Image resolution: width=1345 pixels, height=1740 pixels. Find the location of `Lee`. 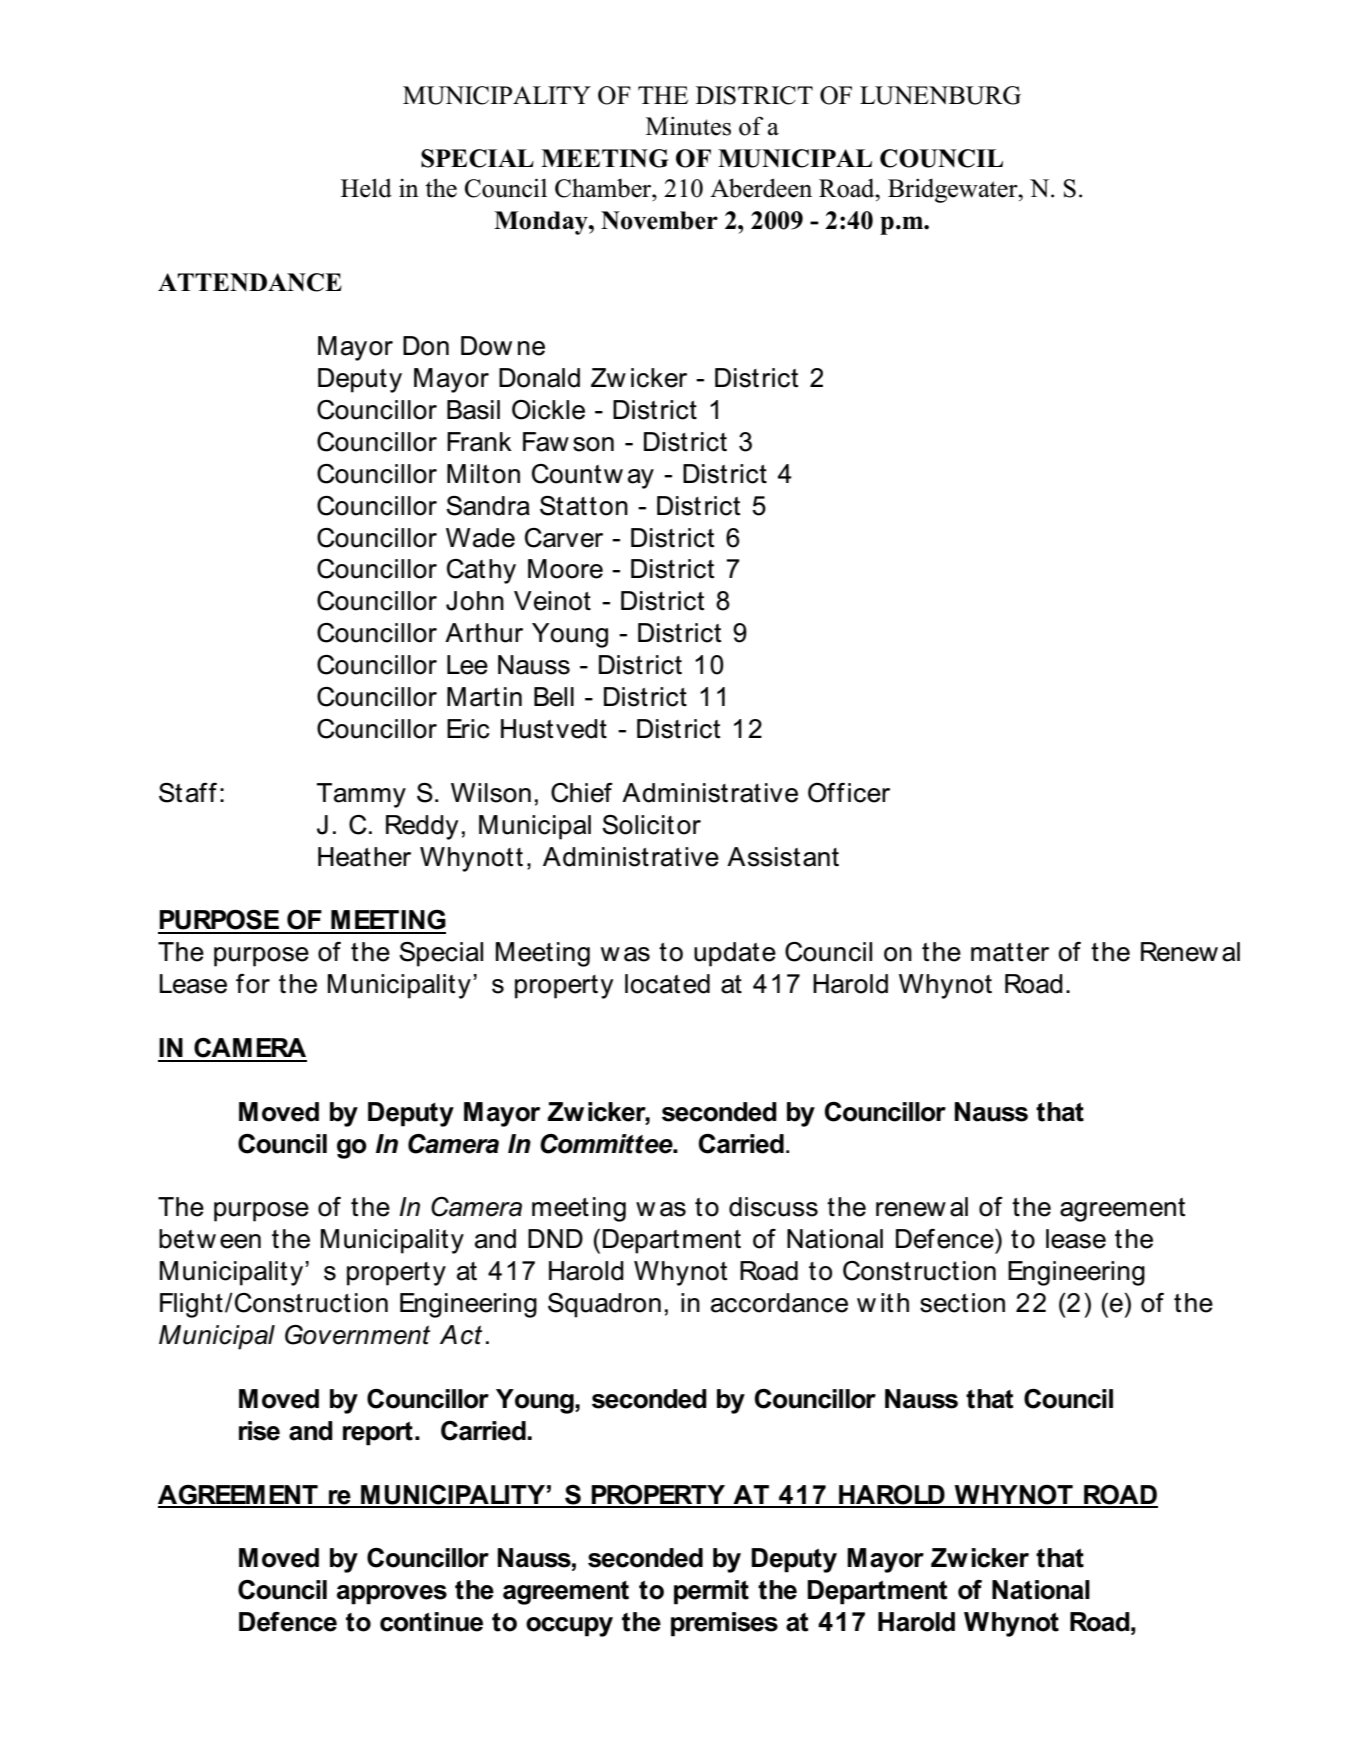

Lee is located at coordinates (467, 665).
